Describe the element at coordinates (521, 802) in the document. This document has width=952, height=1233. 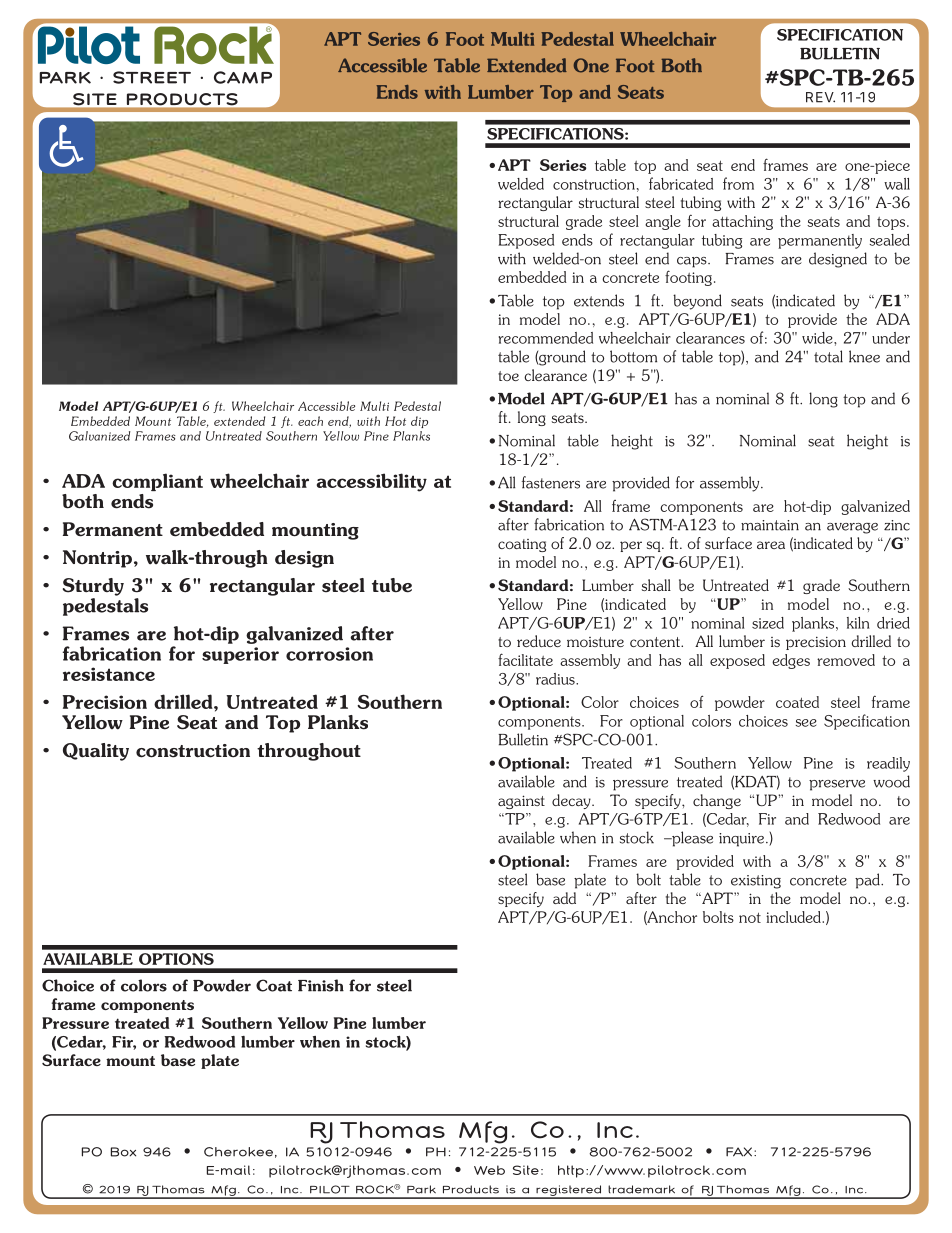
I see `against` at that location.
